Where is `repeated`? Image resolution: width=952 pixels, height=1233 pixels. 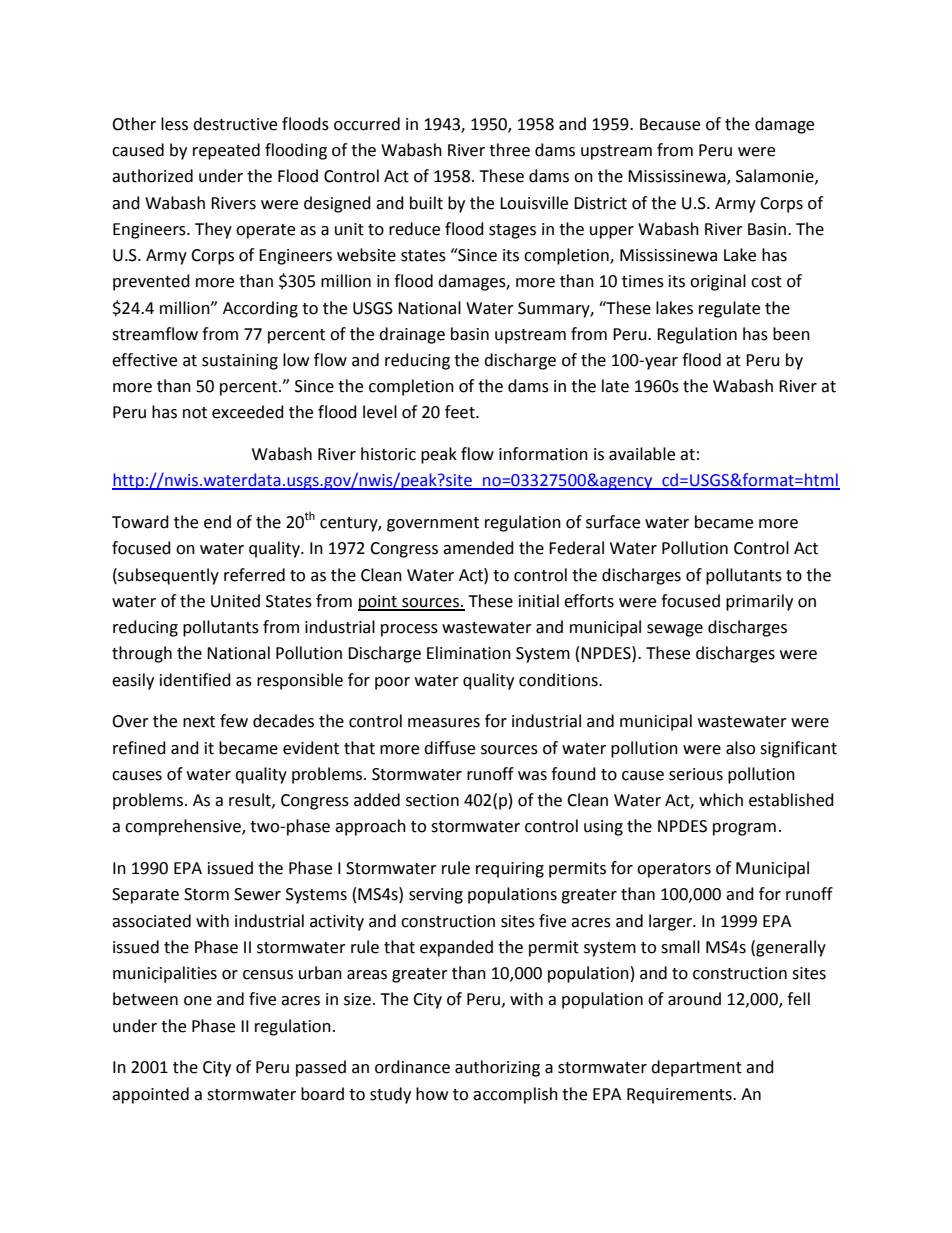 repeated is located at coordinates (226, 151).
